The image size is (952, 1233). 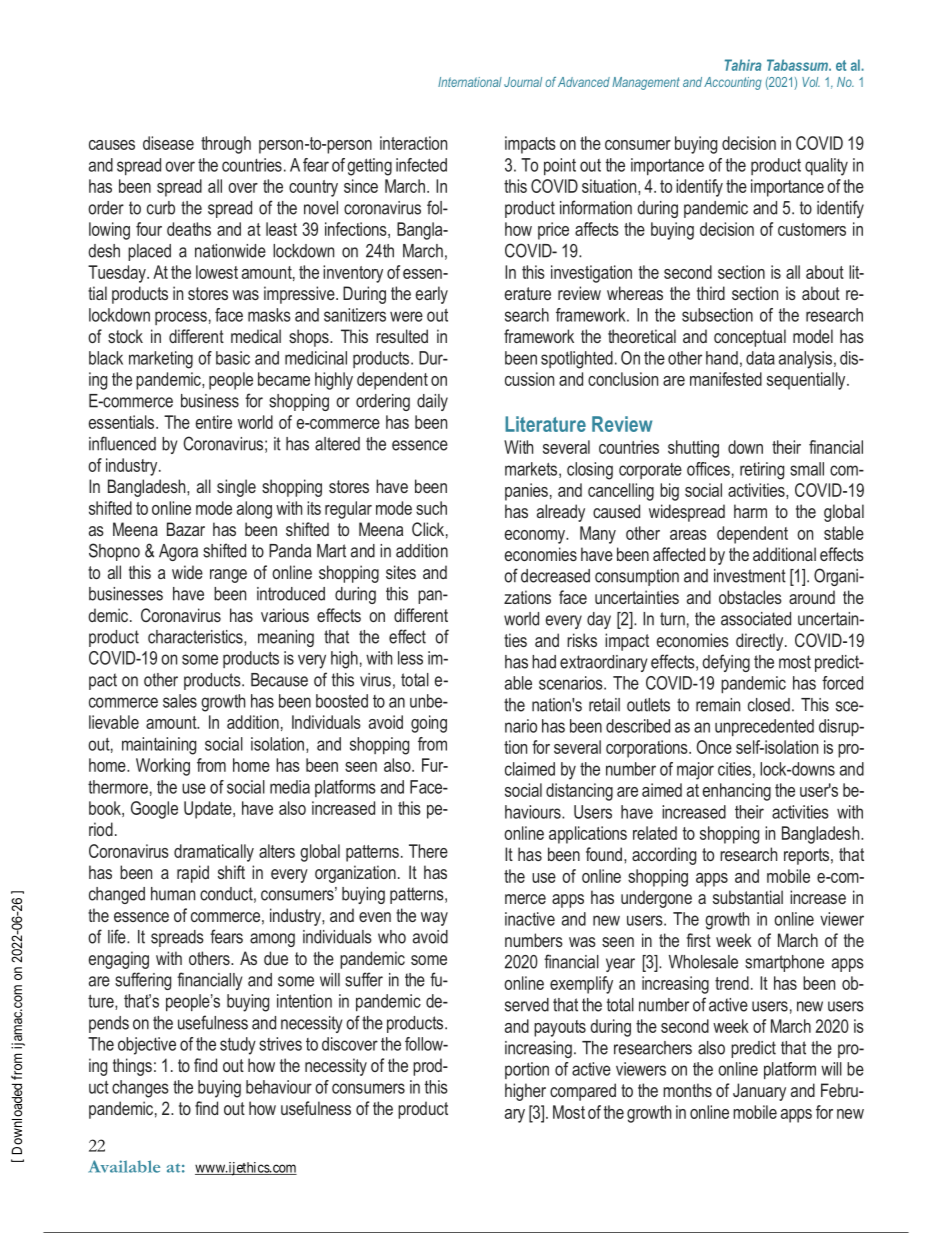 What do you see at coordinates (750, 597) in the image?
I see `obstacles` at bounding box center [750, 597].
